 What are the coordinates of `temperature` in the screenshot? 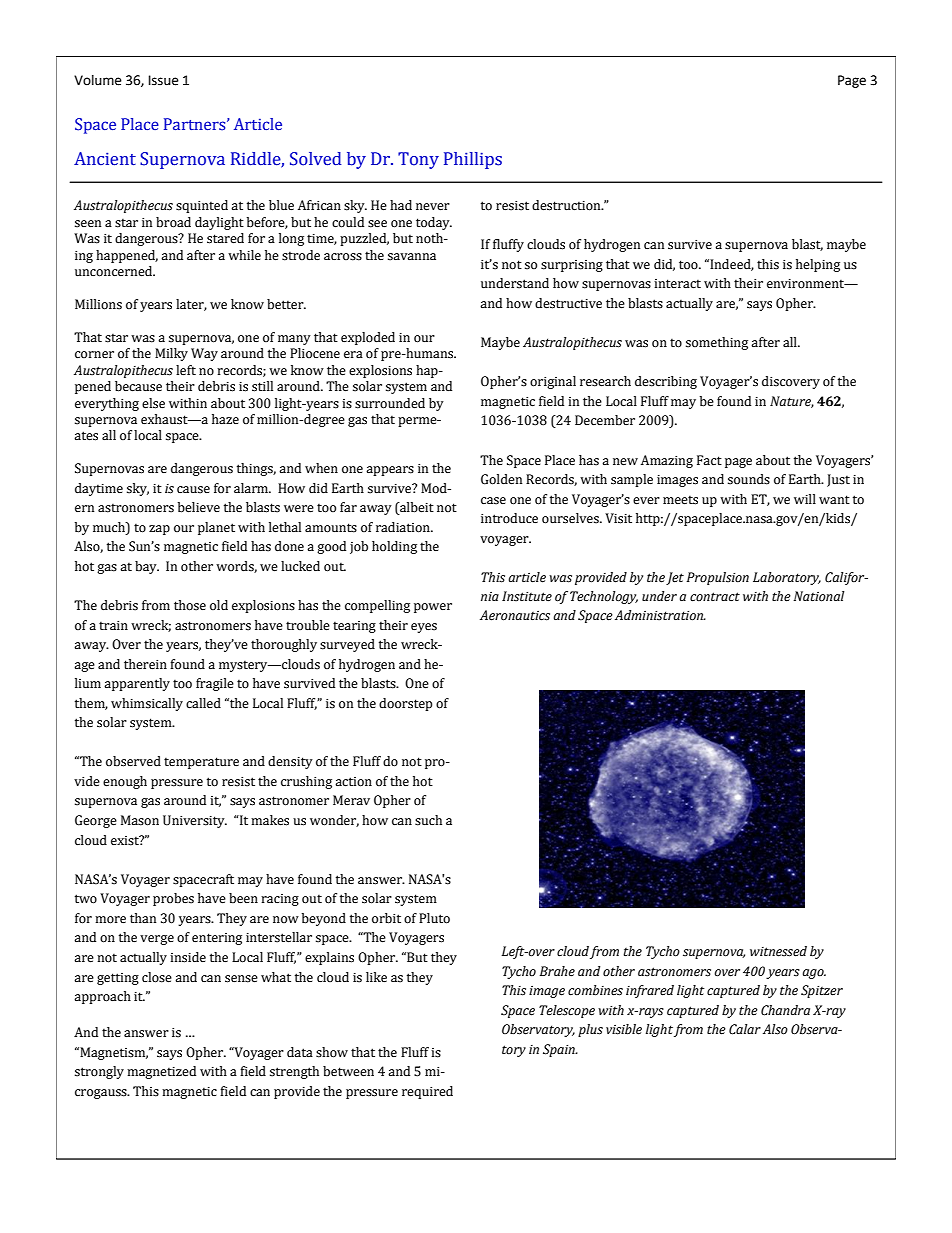 It's located at (201, 763).
